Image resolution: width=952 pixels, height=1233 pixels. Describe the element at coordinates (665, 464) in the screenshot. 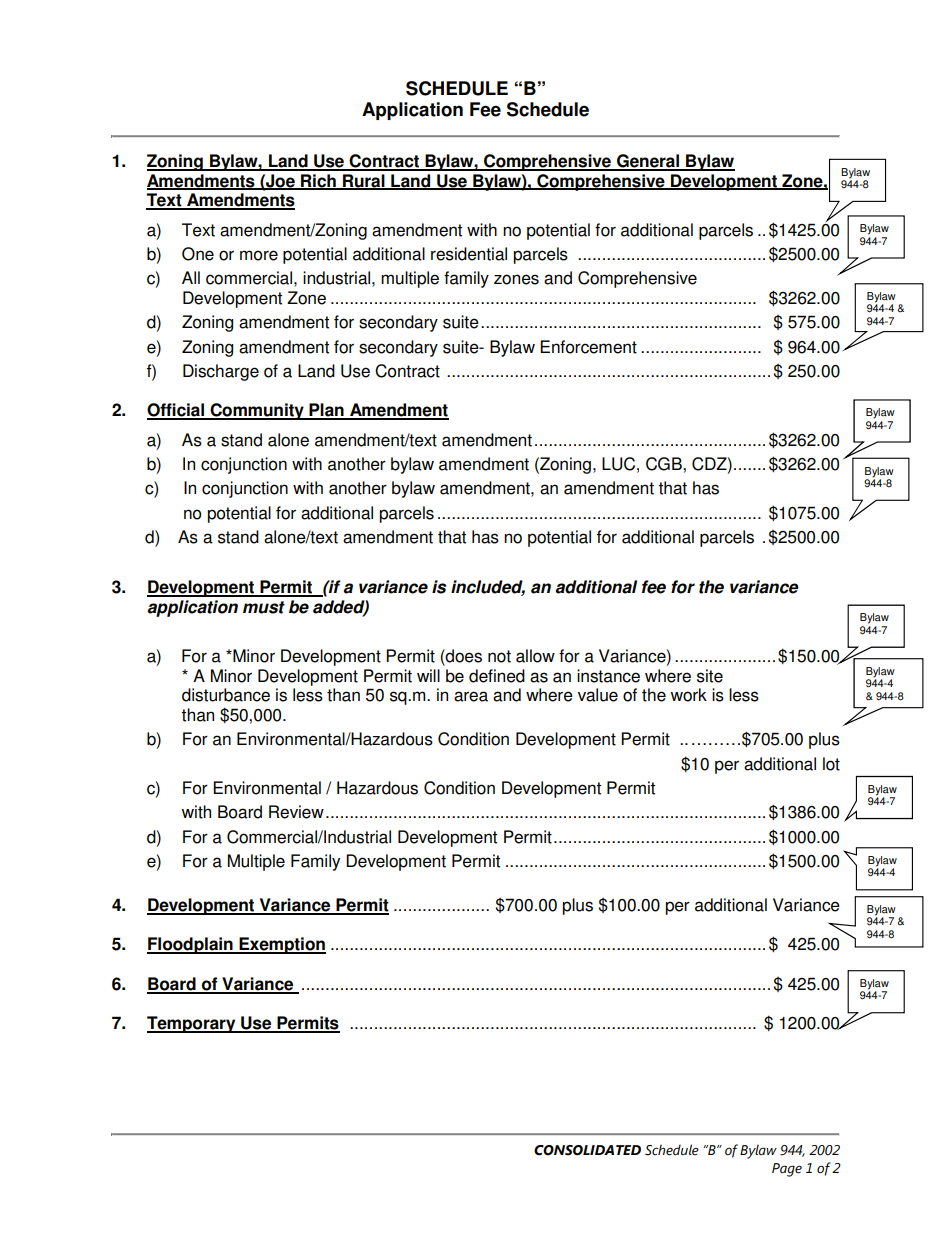

I see `CGB` at that location.
